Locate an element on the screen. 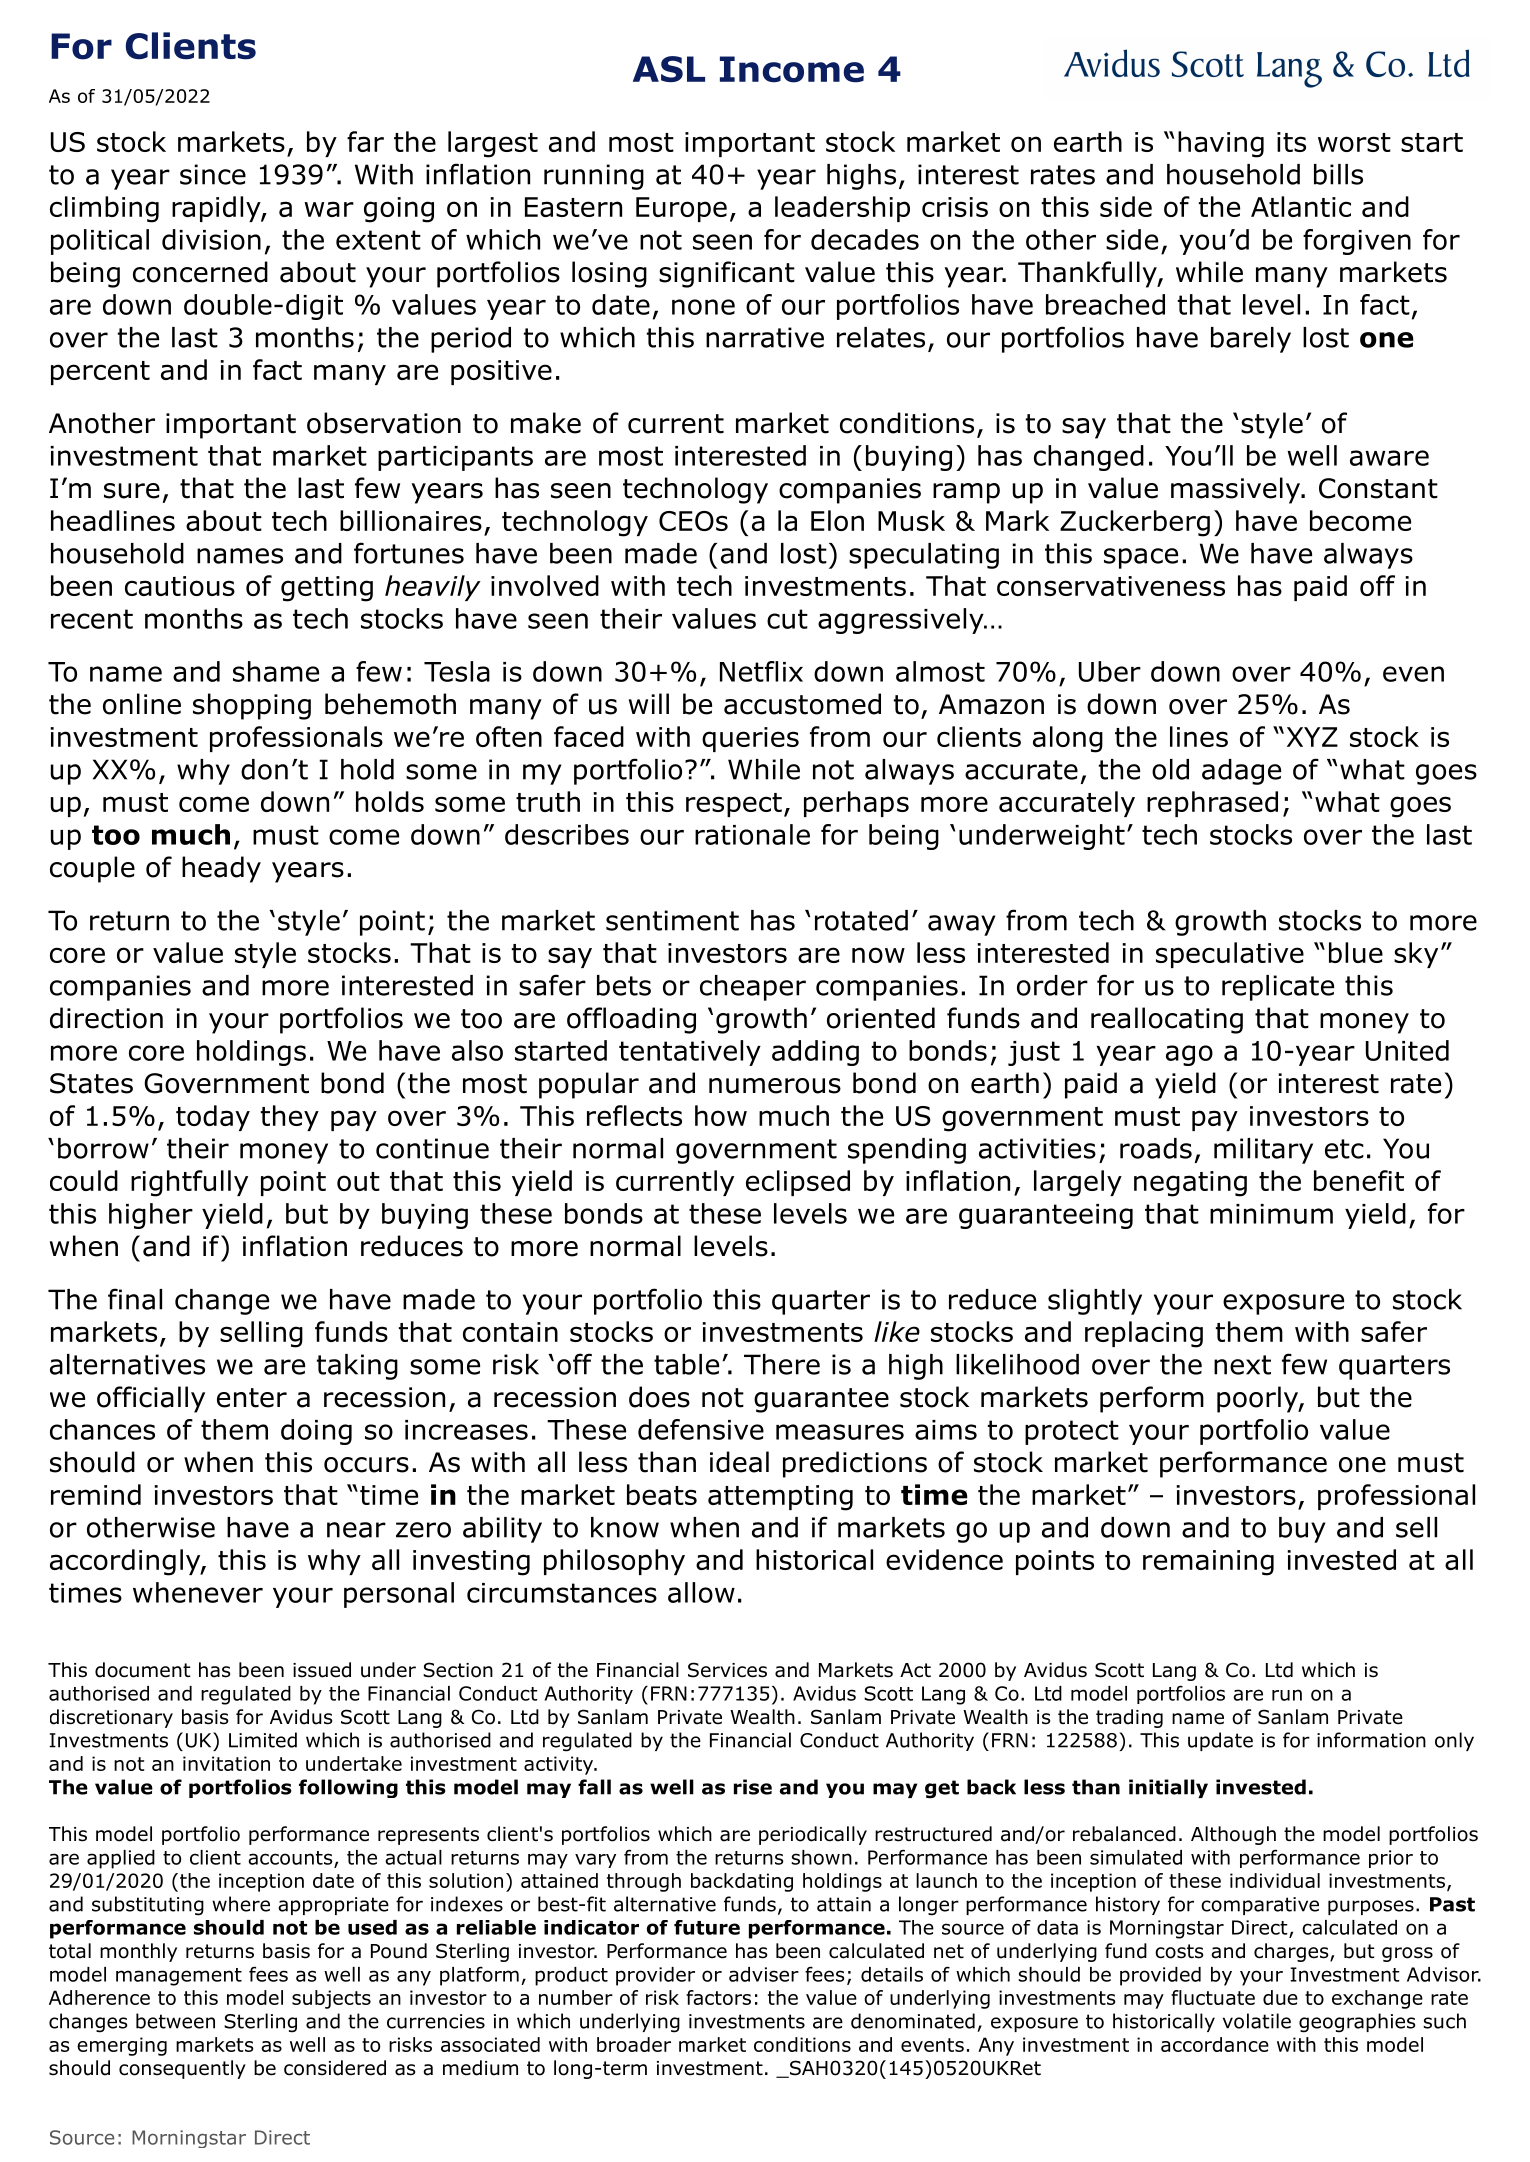  ASL is located at coordinates (669, 69).
